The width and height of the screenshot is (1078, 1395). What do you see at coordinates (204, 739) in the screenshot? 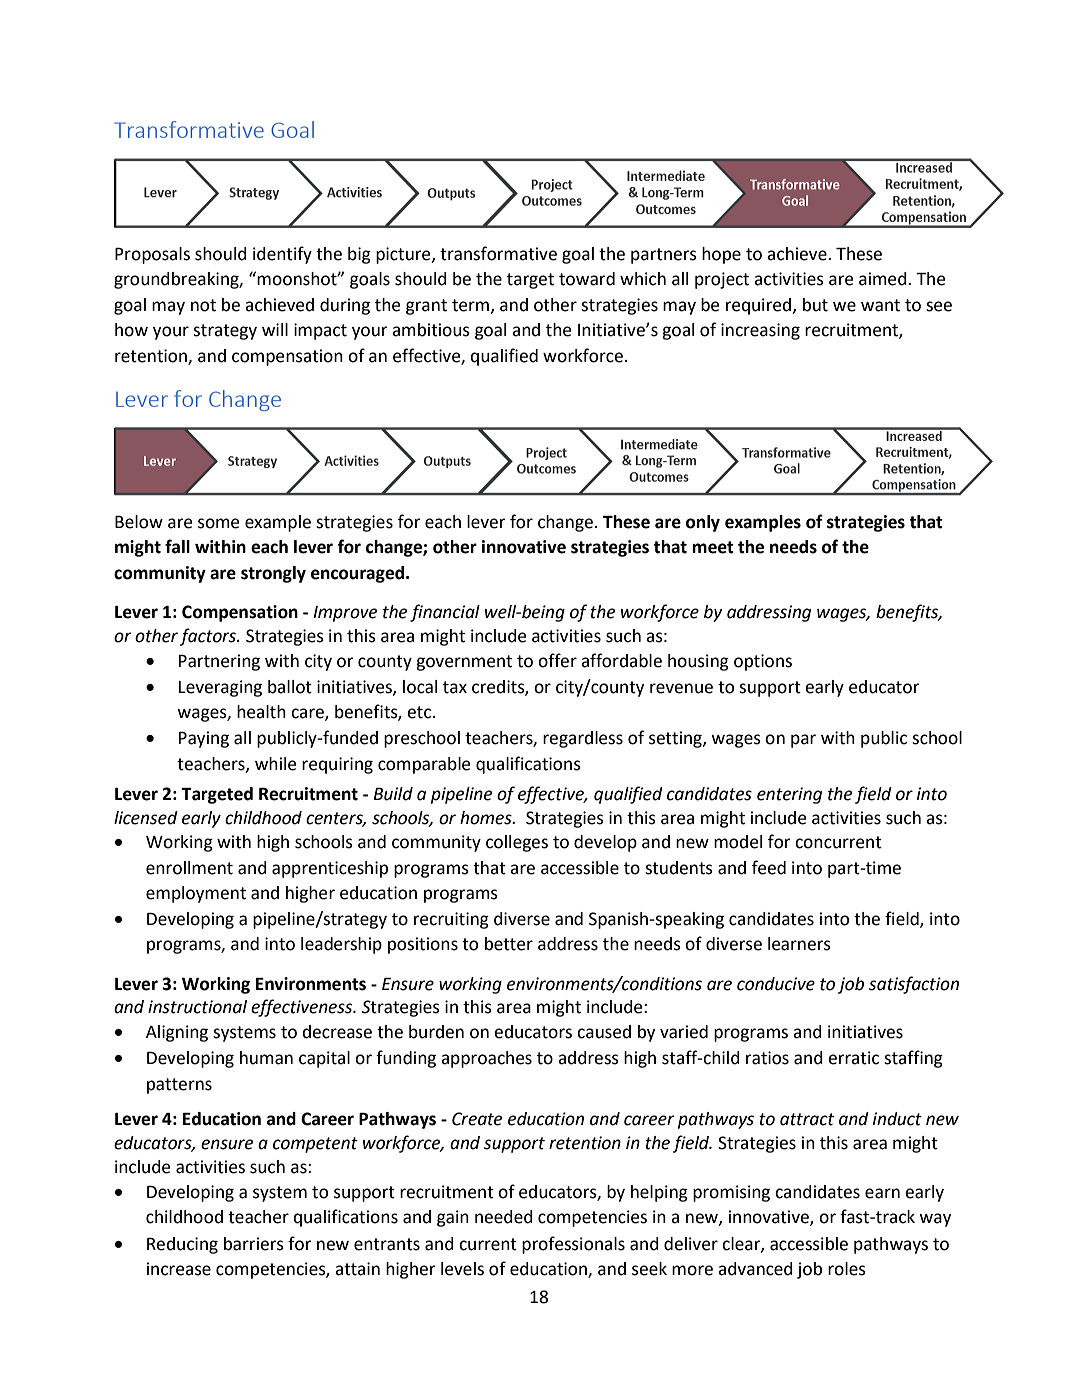
I see `Paying` at bounding box center [204, 739].
